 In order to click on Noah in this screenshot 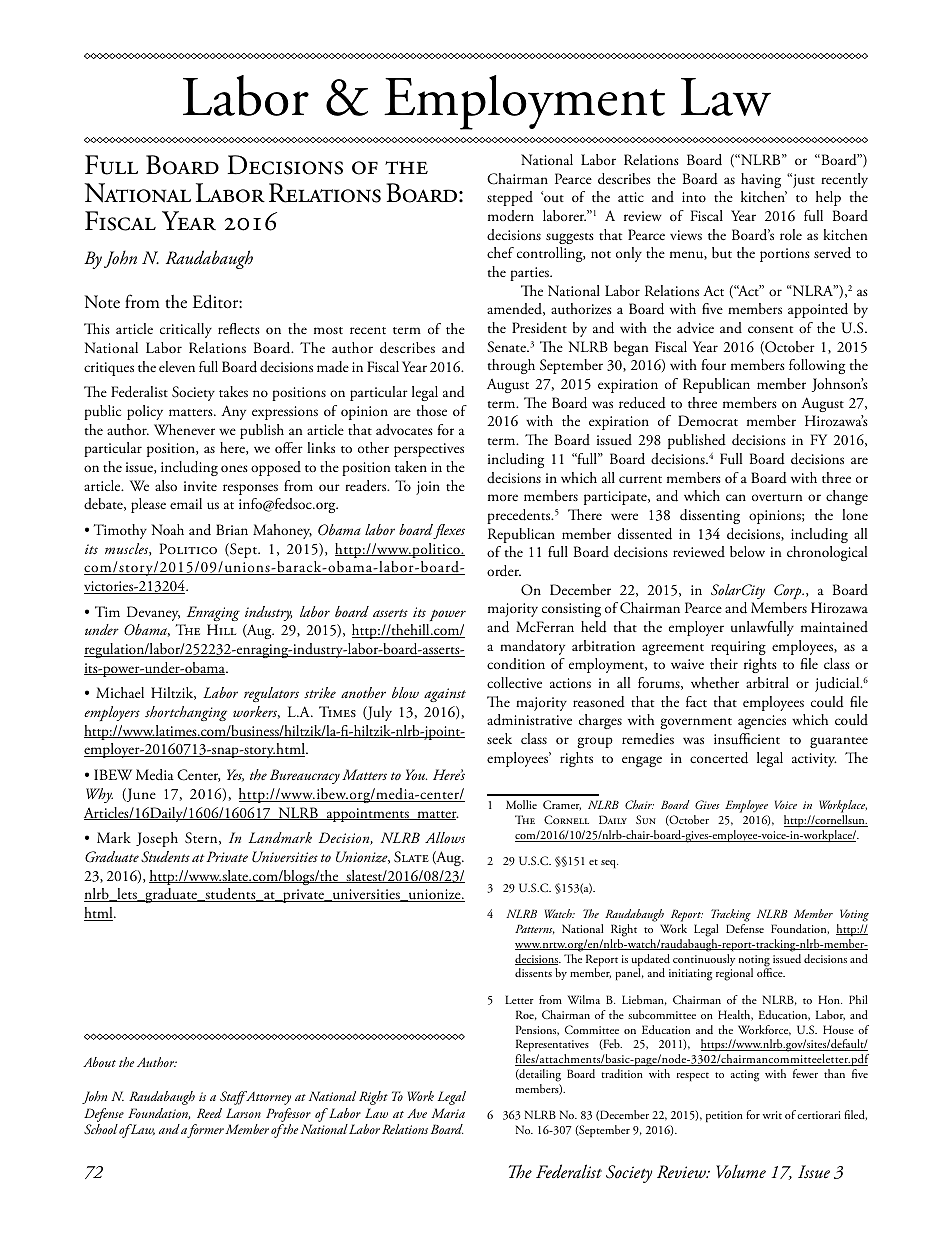, I will do `click(168, 529)`.
